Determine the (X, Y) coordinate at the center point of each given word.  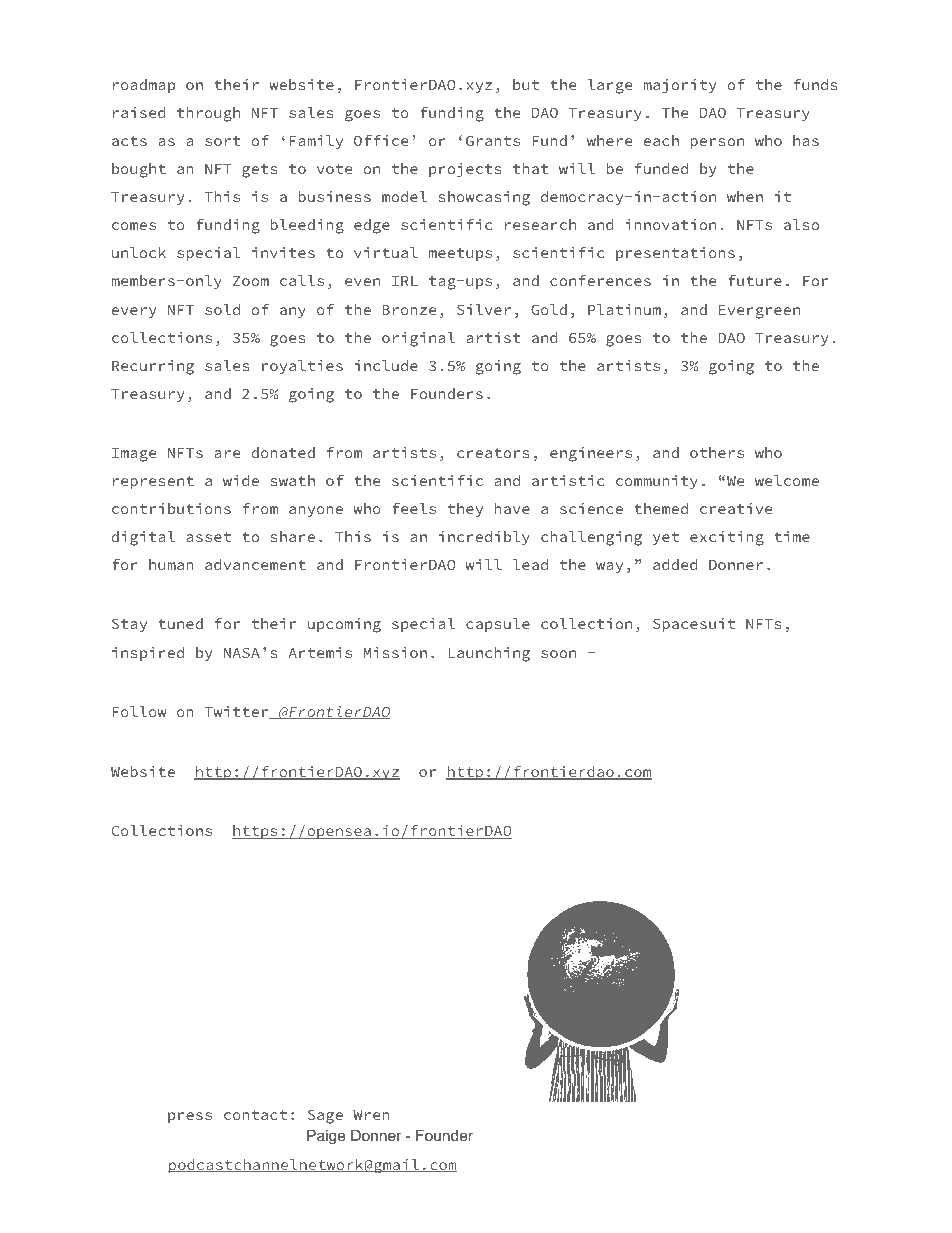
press (190, 1117)
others (717, 452)
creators (493, 453)
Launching (489, 654)
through (208, 114)
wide (241, 480)
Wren (371, 1115)
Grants (493, 140)
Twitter (237, 712)
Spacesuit (694, 625)
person (717, 143)
